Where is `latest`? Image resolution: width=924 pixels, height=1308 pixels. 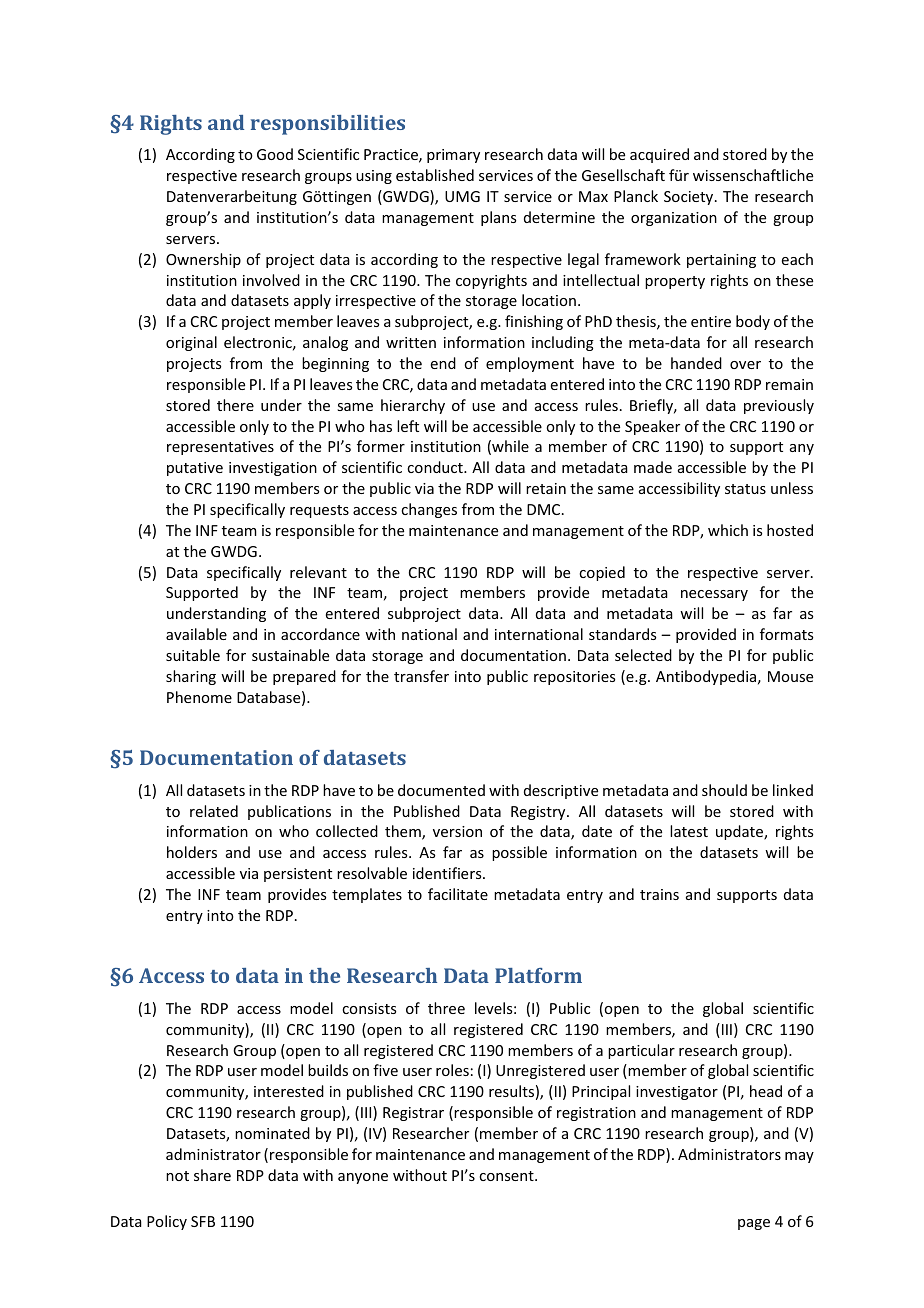 latest is located at coordinates (689, 831).
